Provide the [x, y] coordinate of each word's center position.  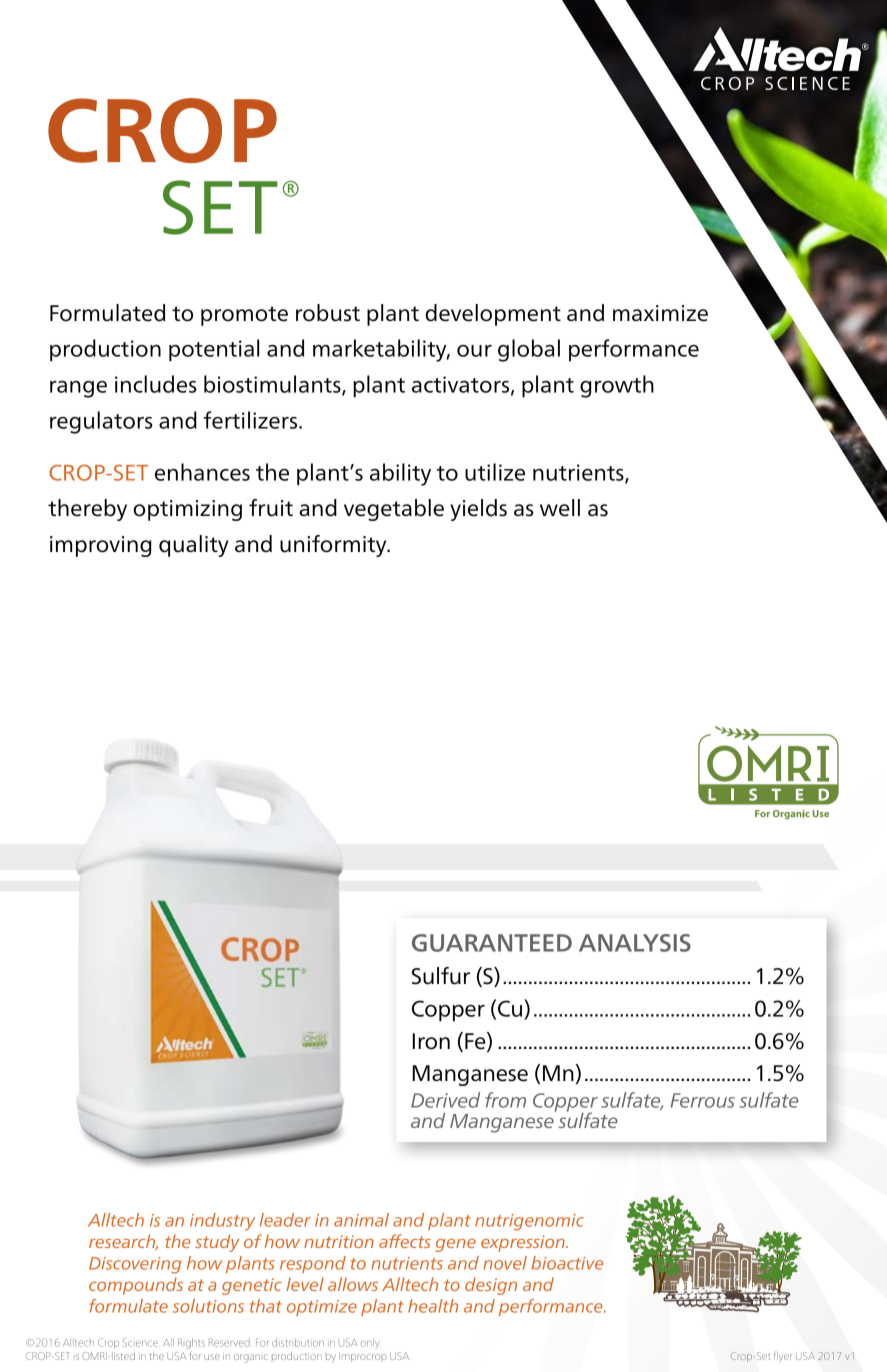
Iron [431, 1041]
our [474, 351]
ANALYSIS [635, 943]
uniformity [334, 546]
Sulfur [441, 976]
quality [194, 546]
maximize [660, 313]
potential [214, 350]
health [433, 1306]
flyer [783, 1357]
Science [141, 1342]
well [560, 508]
